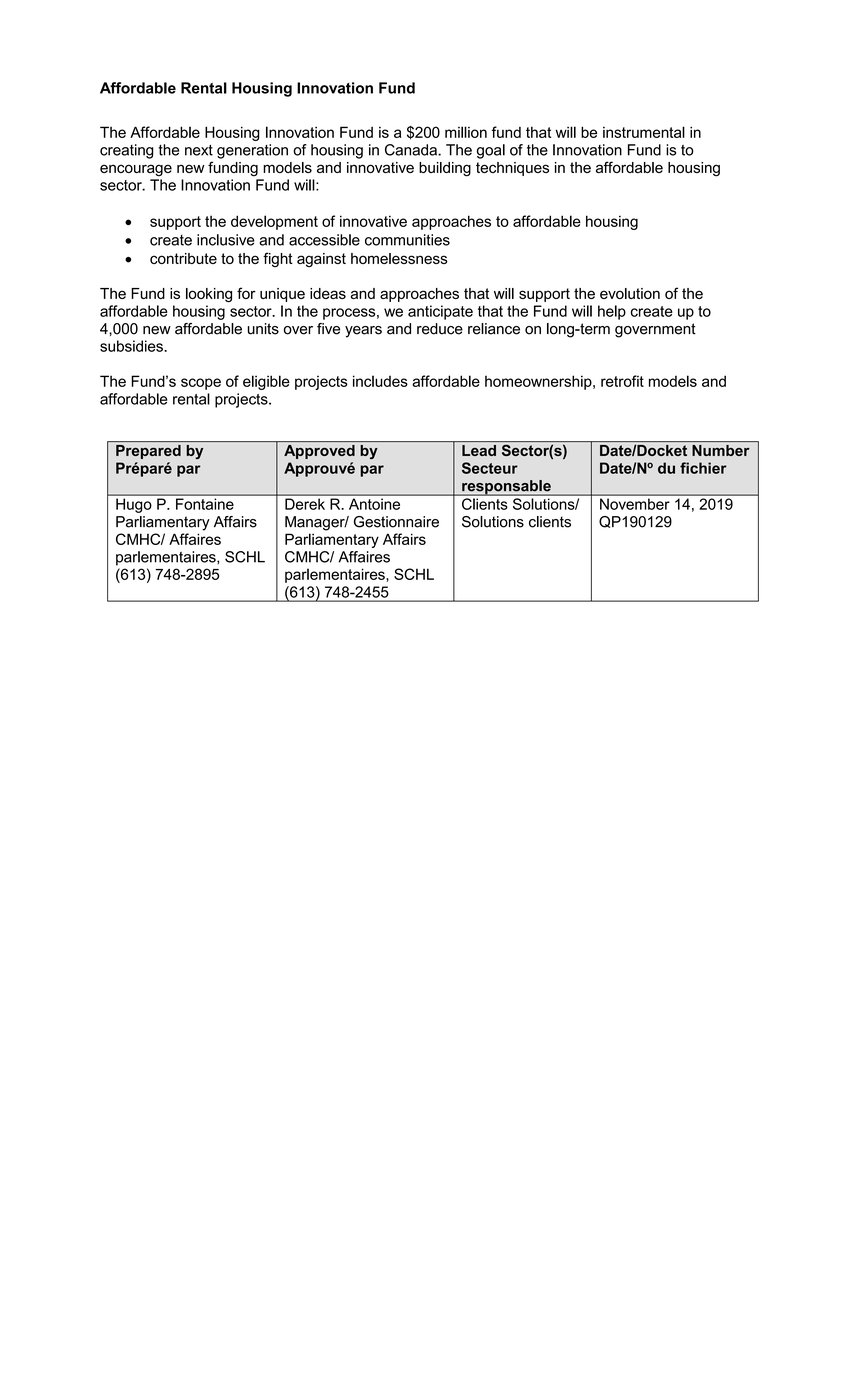 This screenshot has width=849, height=1400. I want to click on Lead, so click(479, 450).
